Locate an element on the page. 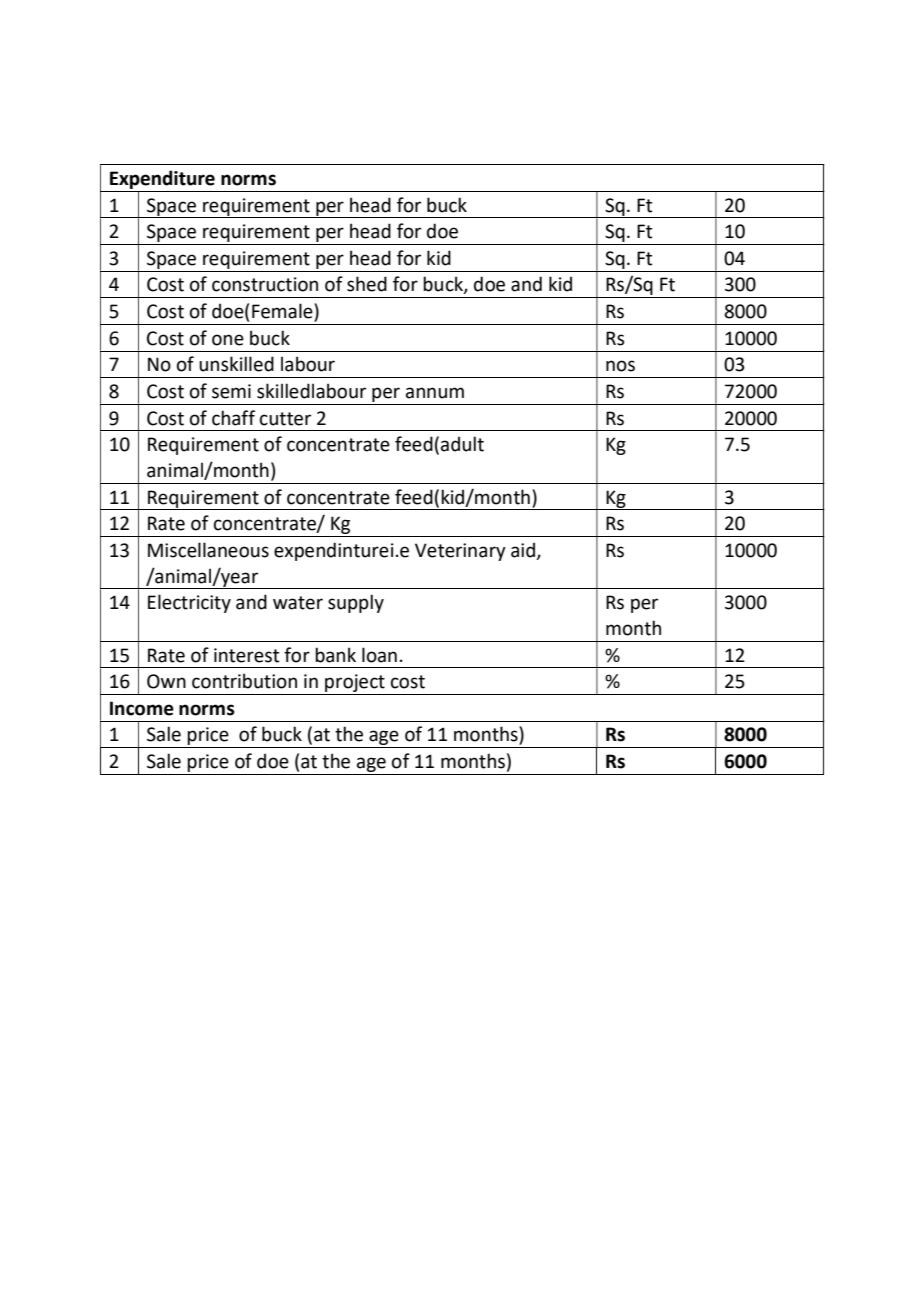 This document has width=924, height=1308. nos is located at coordinates (620, 366).
